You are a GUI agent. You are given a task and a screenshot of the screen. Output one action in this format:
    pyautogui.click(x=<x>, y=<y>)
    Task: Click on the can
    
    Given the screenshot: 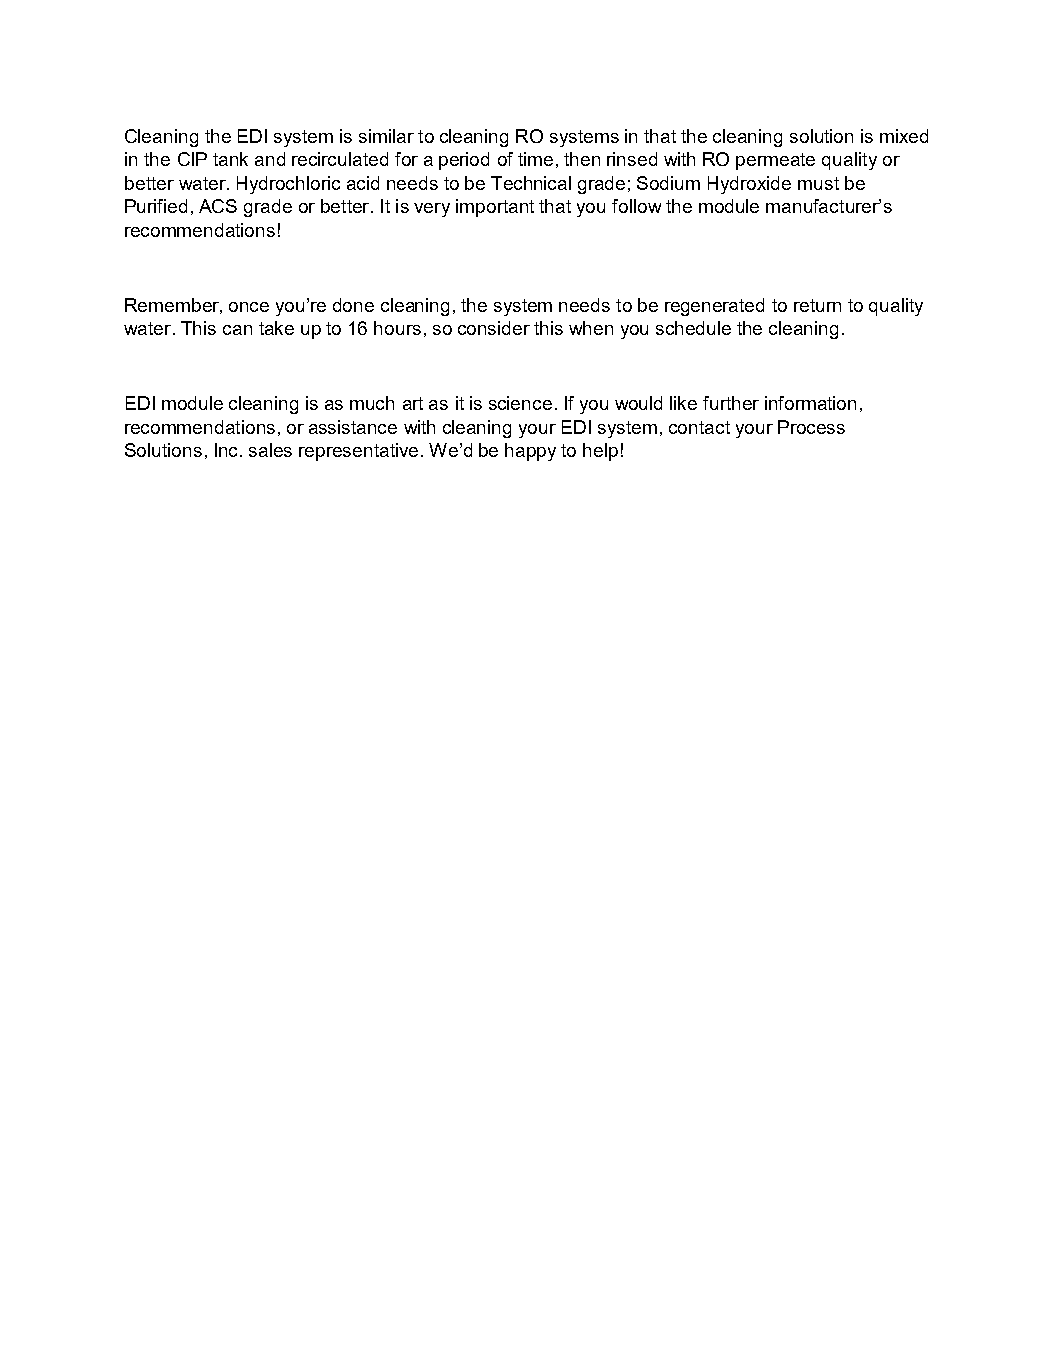 What is the action you would take?
    pyautogui.click(x=237, y=330)
